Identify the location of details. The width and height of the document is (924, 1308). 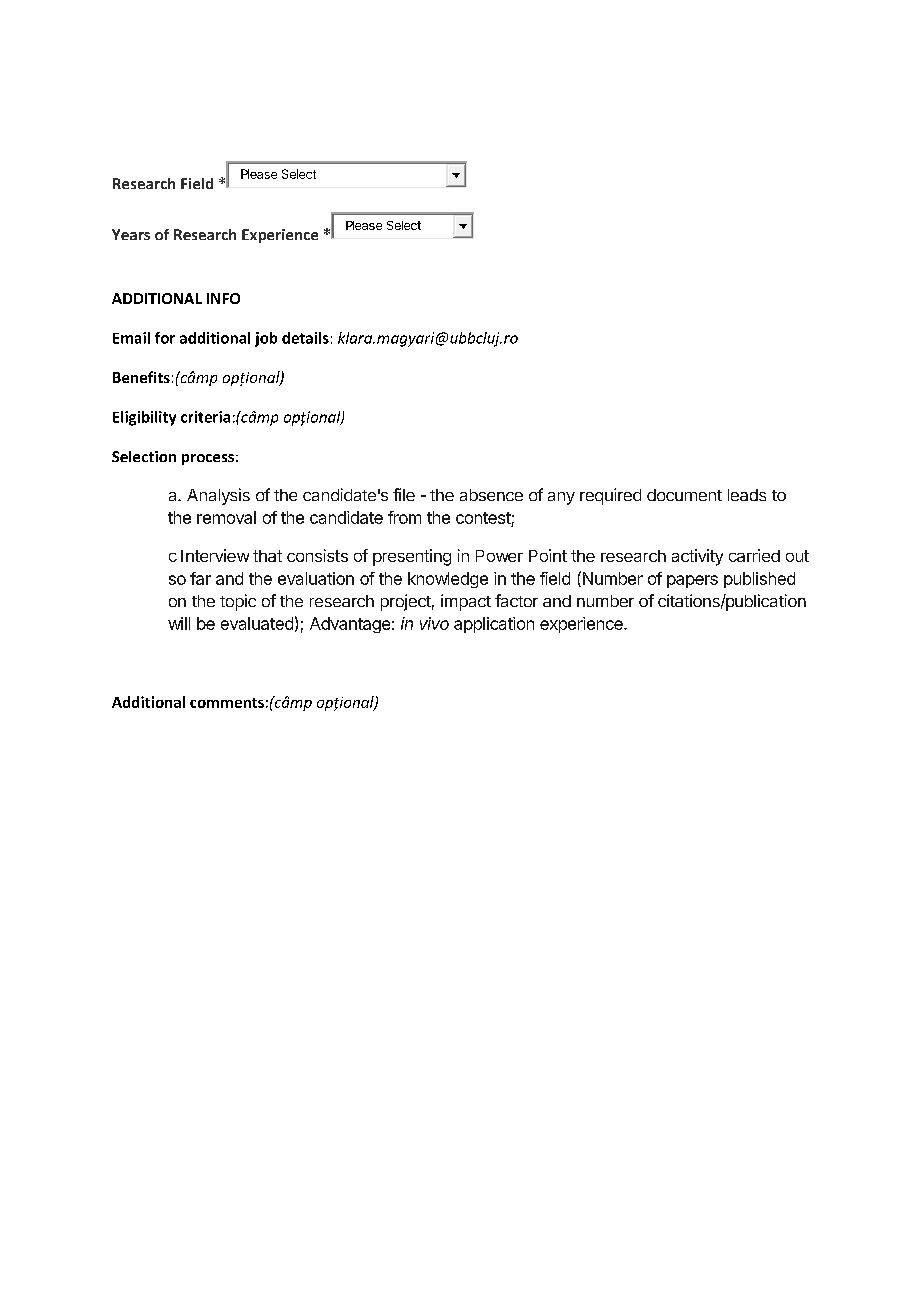
(305, 338).
